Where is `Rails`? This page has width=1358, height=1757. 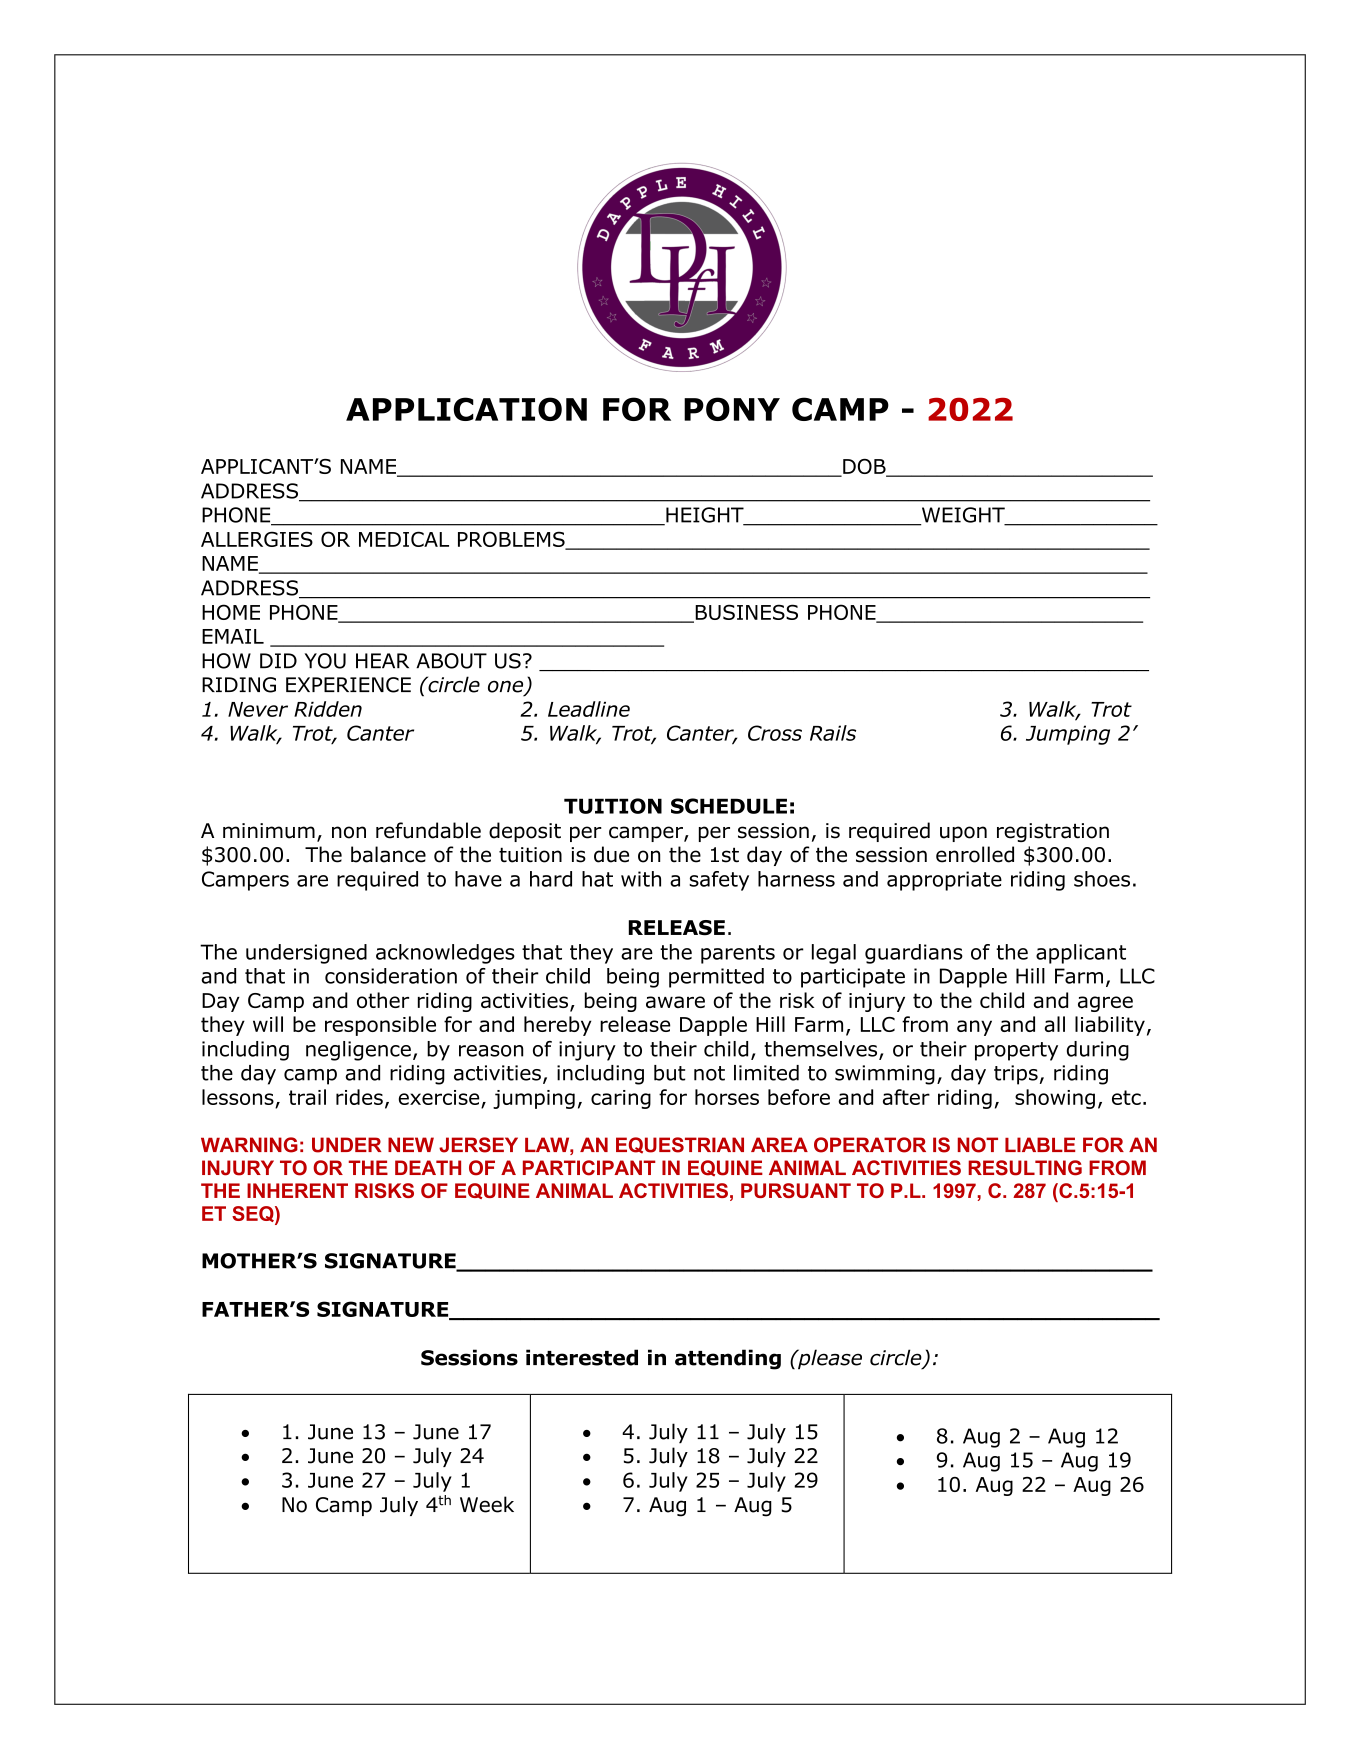
Rails is located at coordinates (833, 733).
